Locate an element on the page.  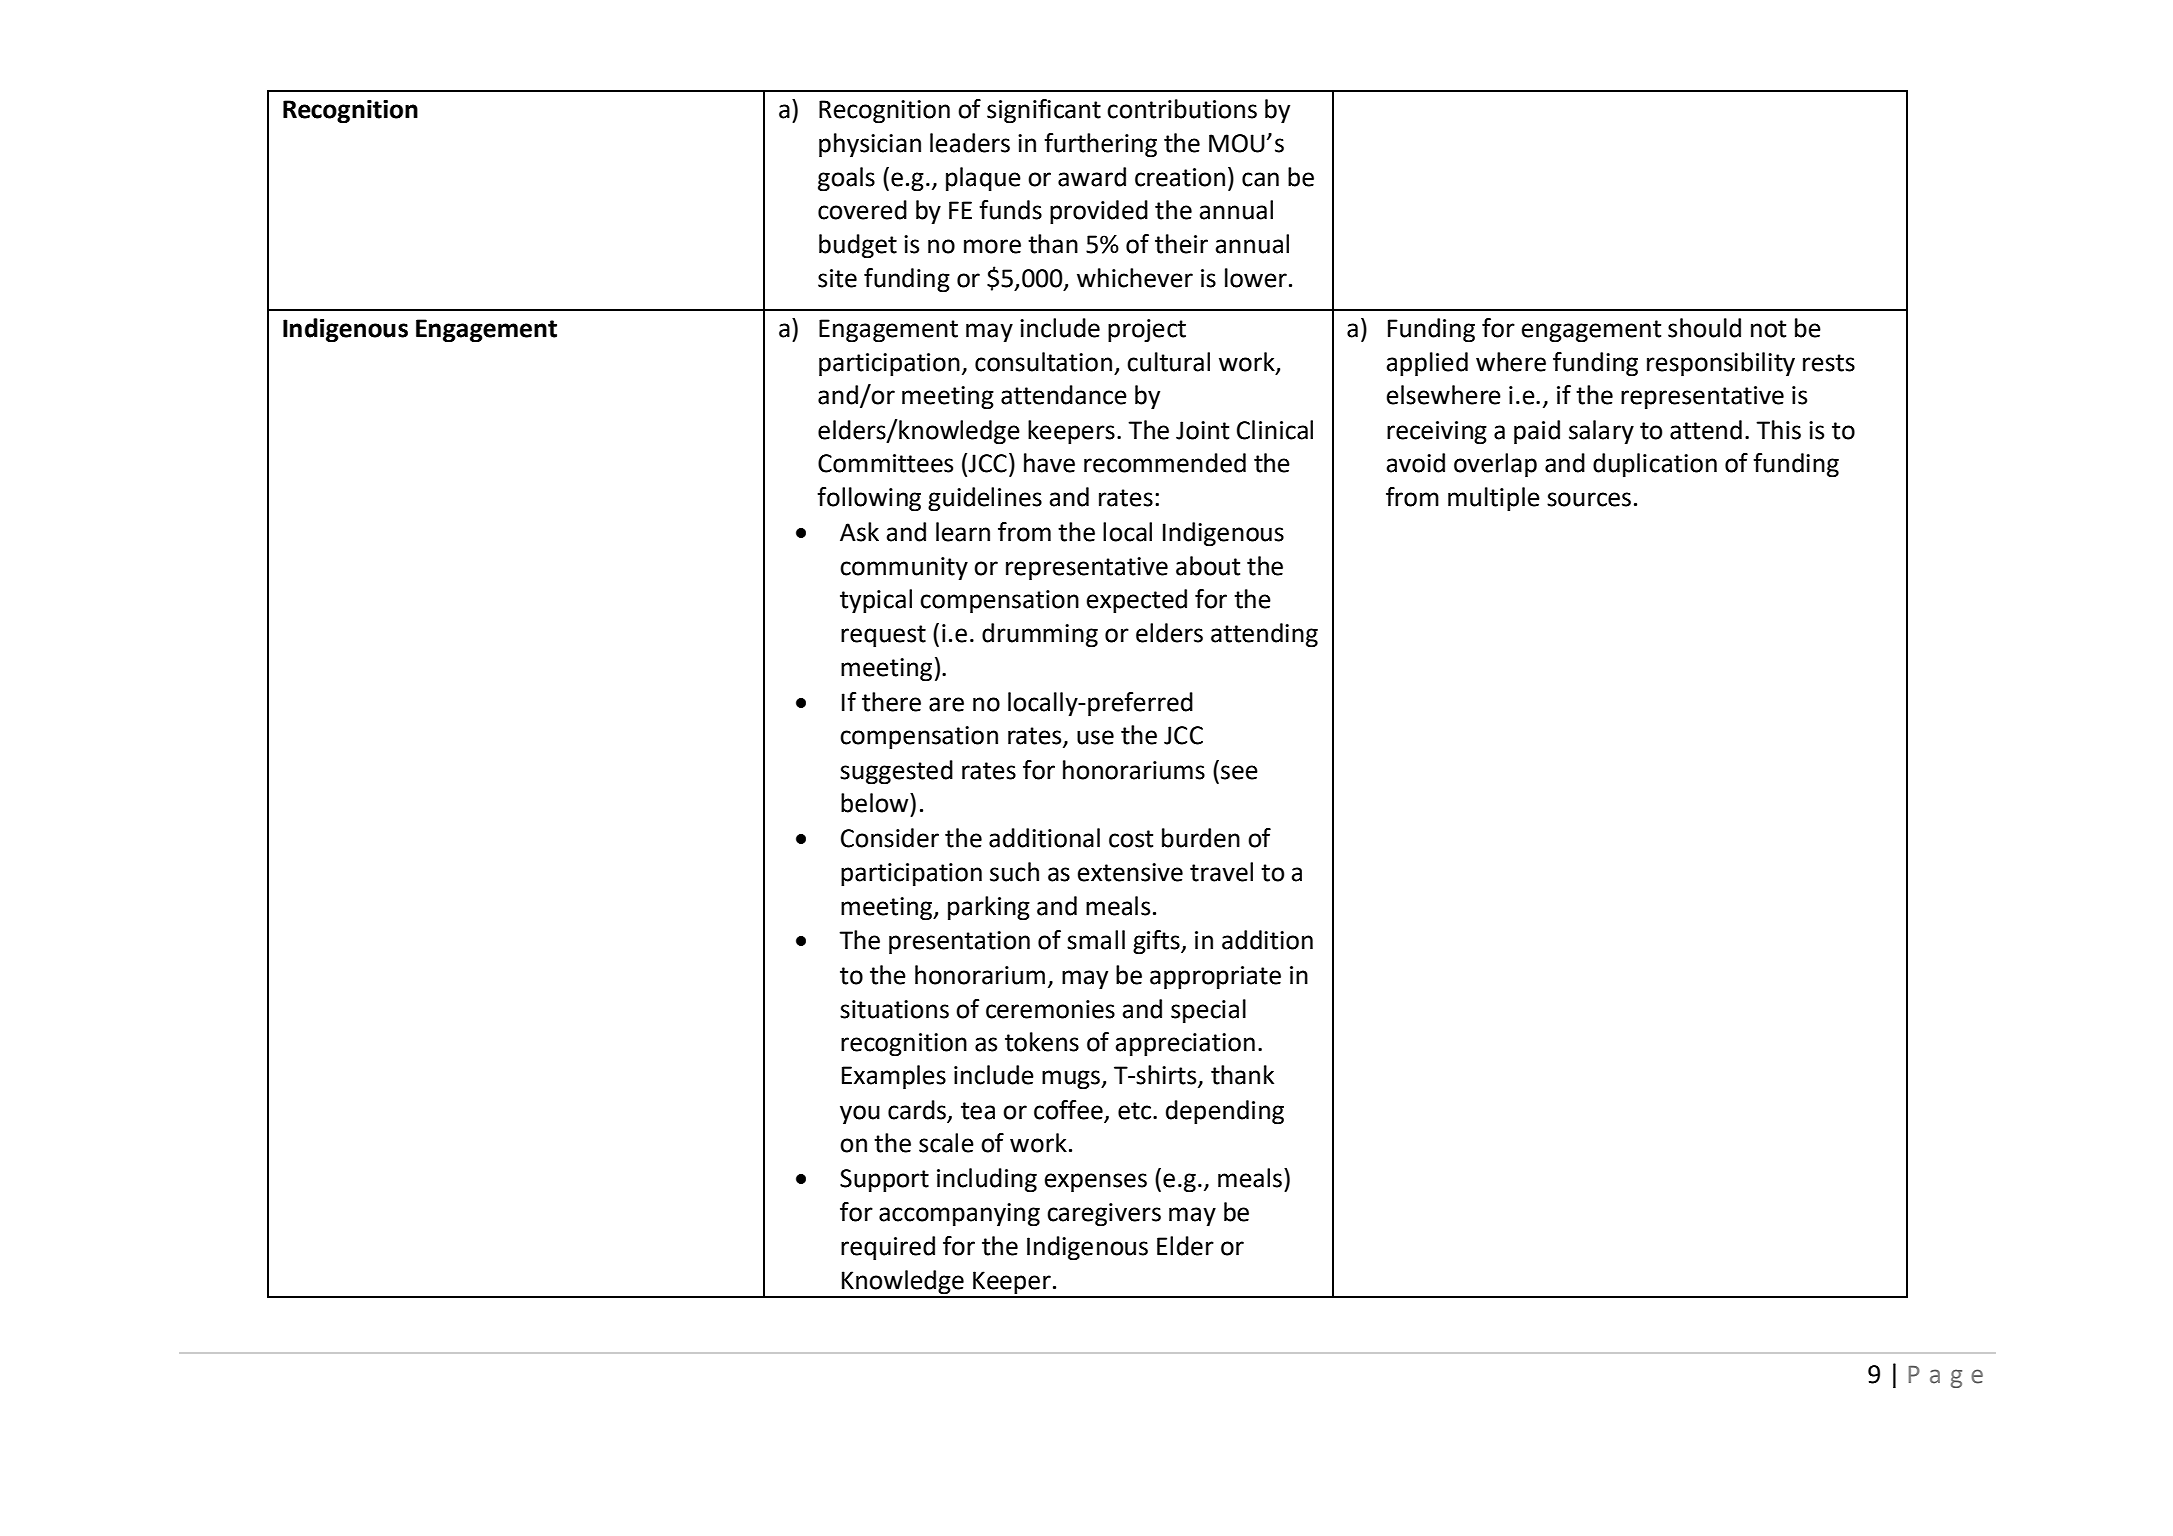
should is located at coordinates (1704, 328).
